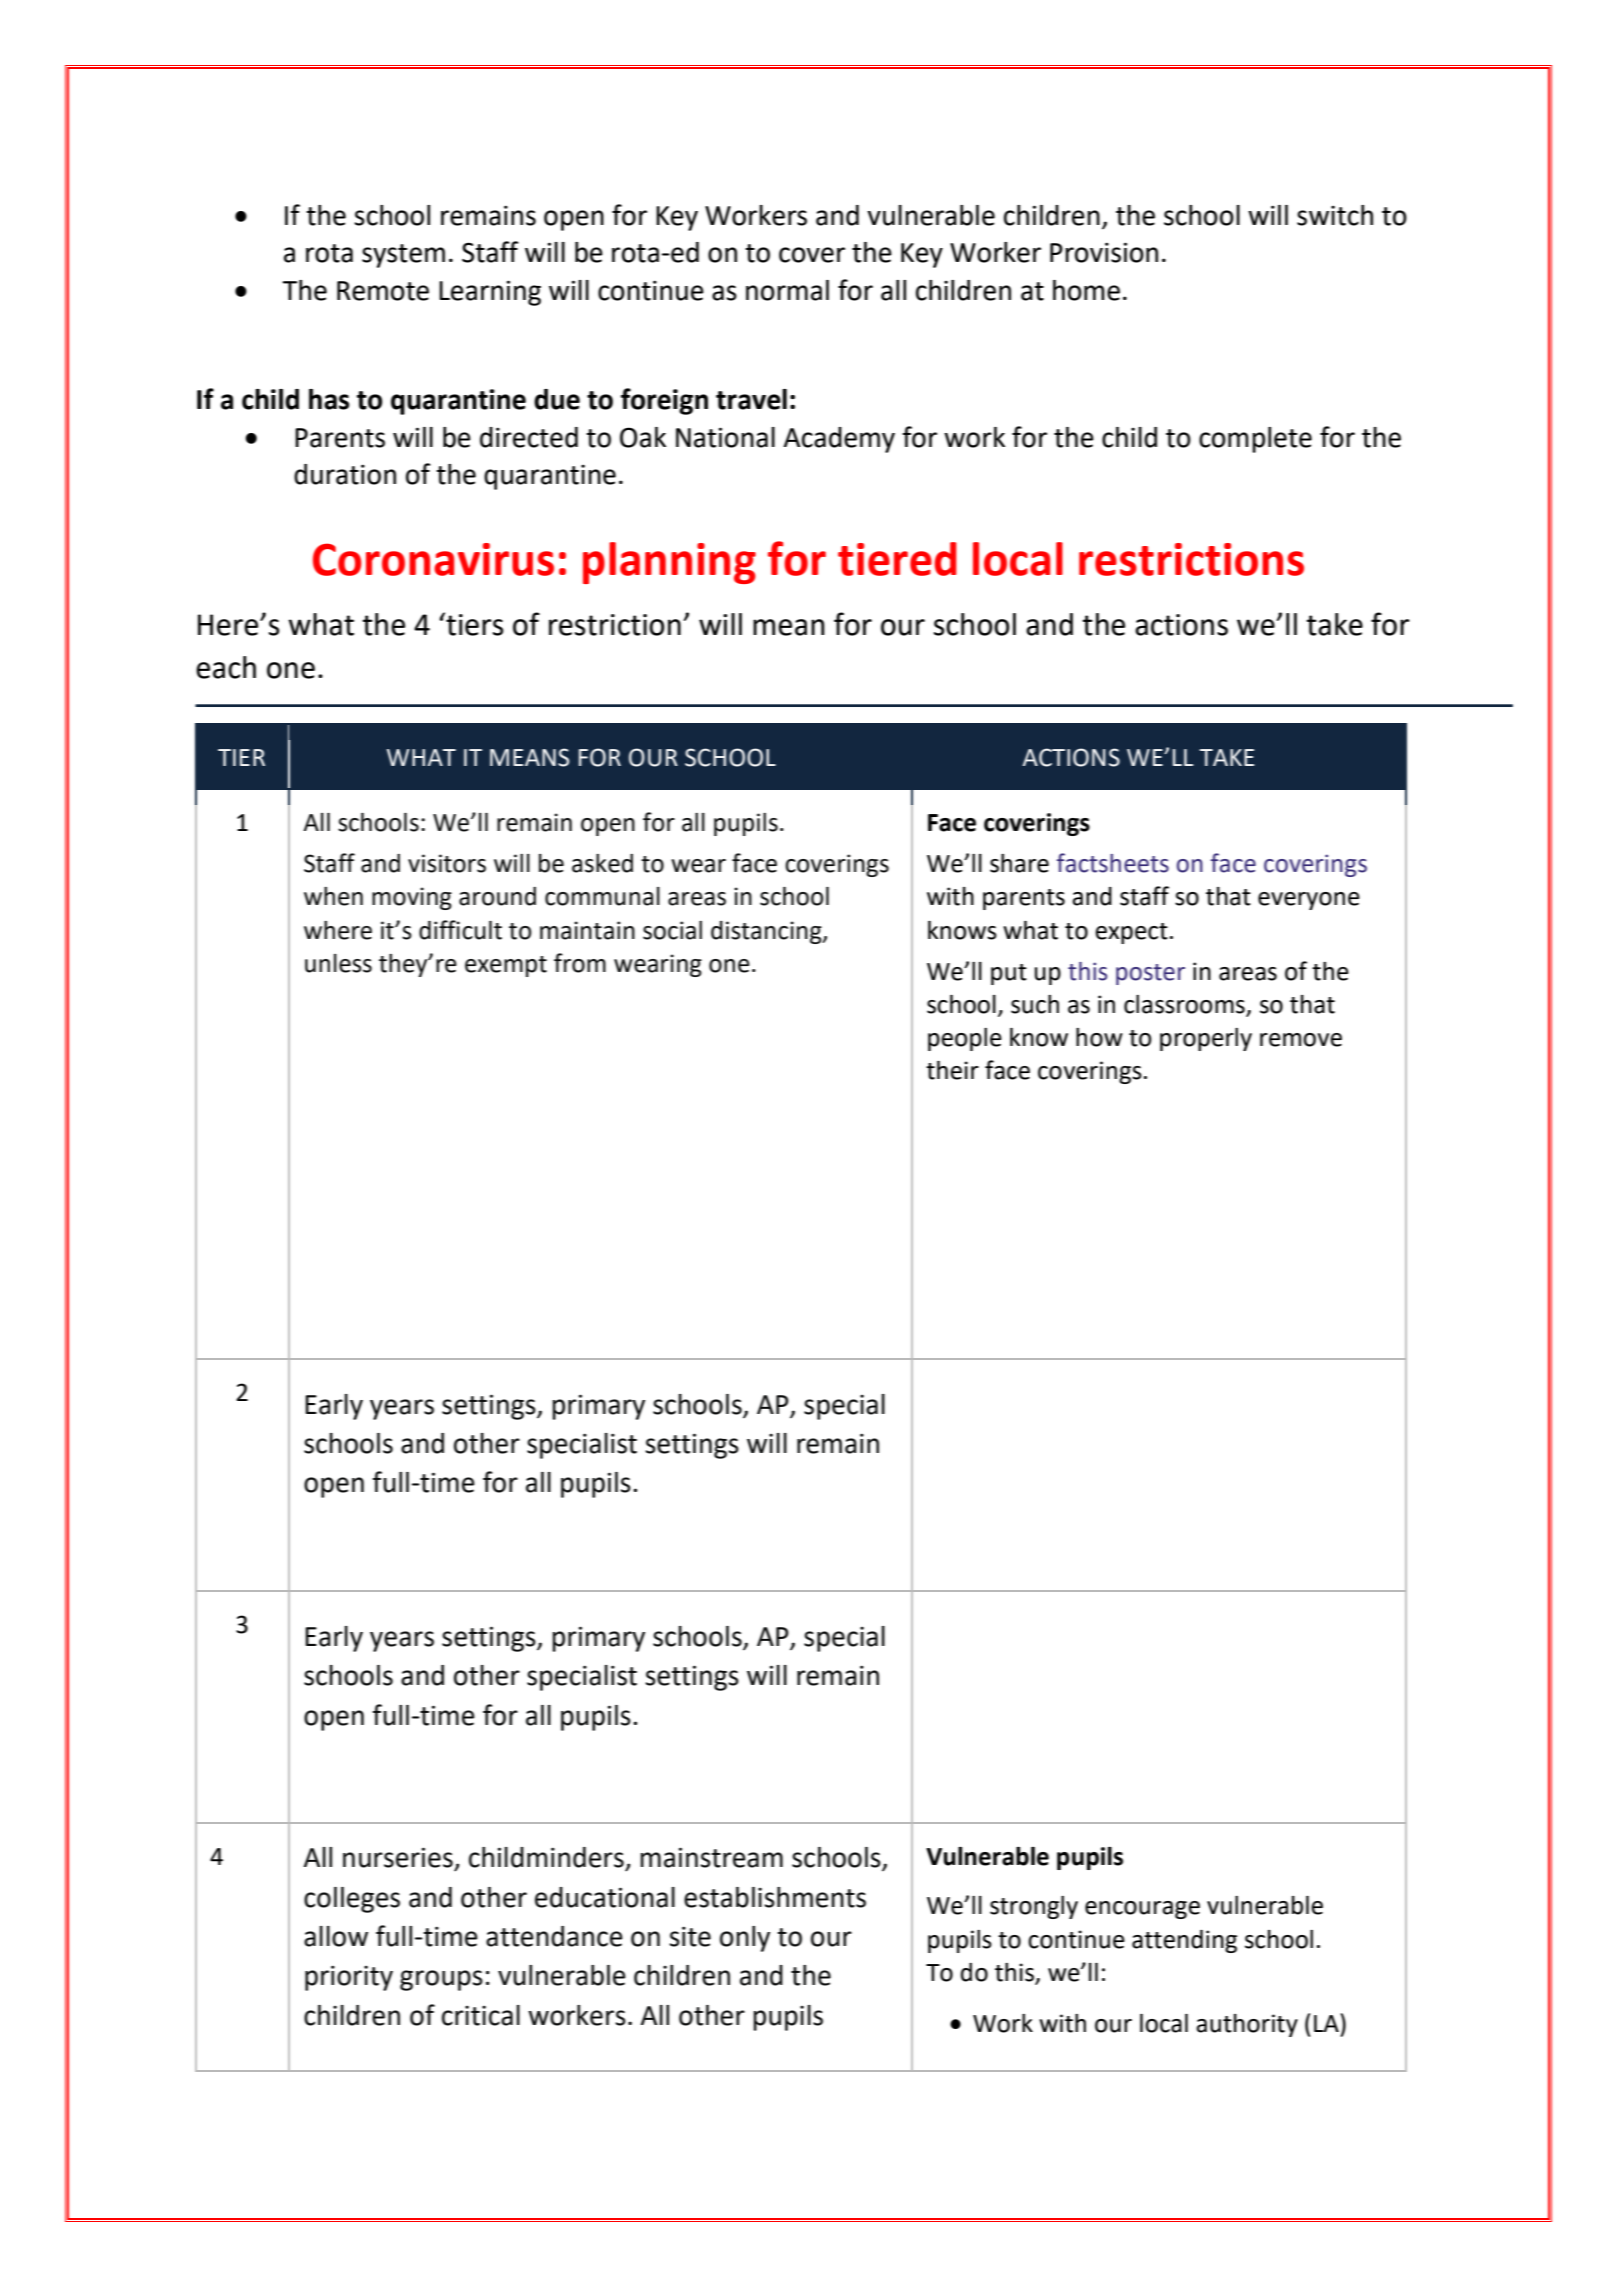  I want to click on each, so click(226, 667).
